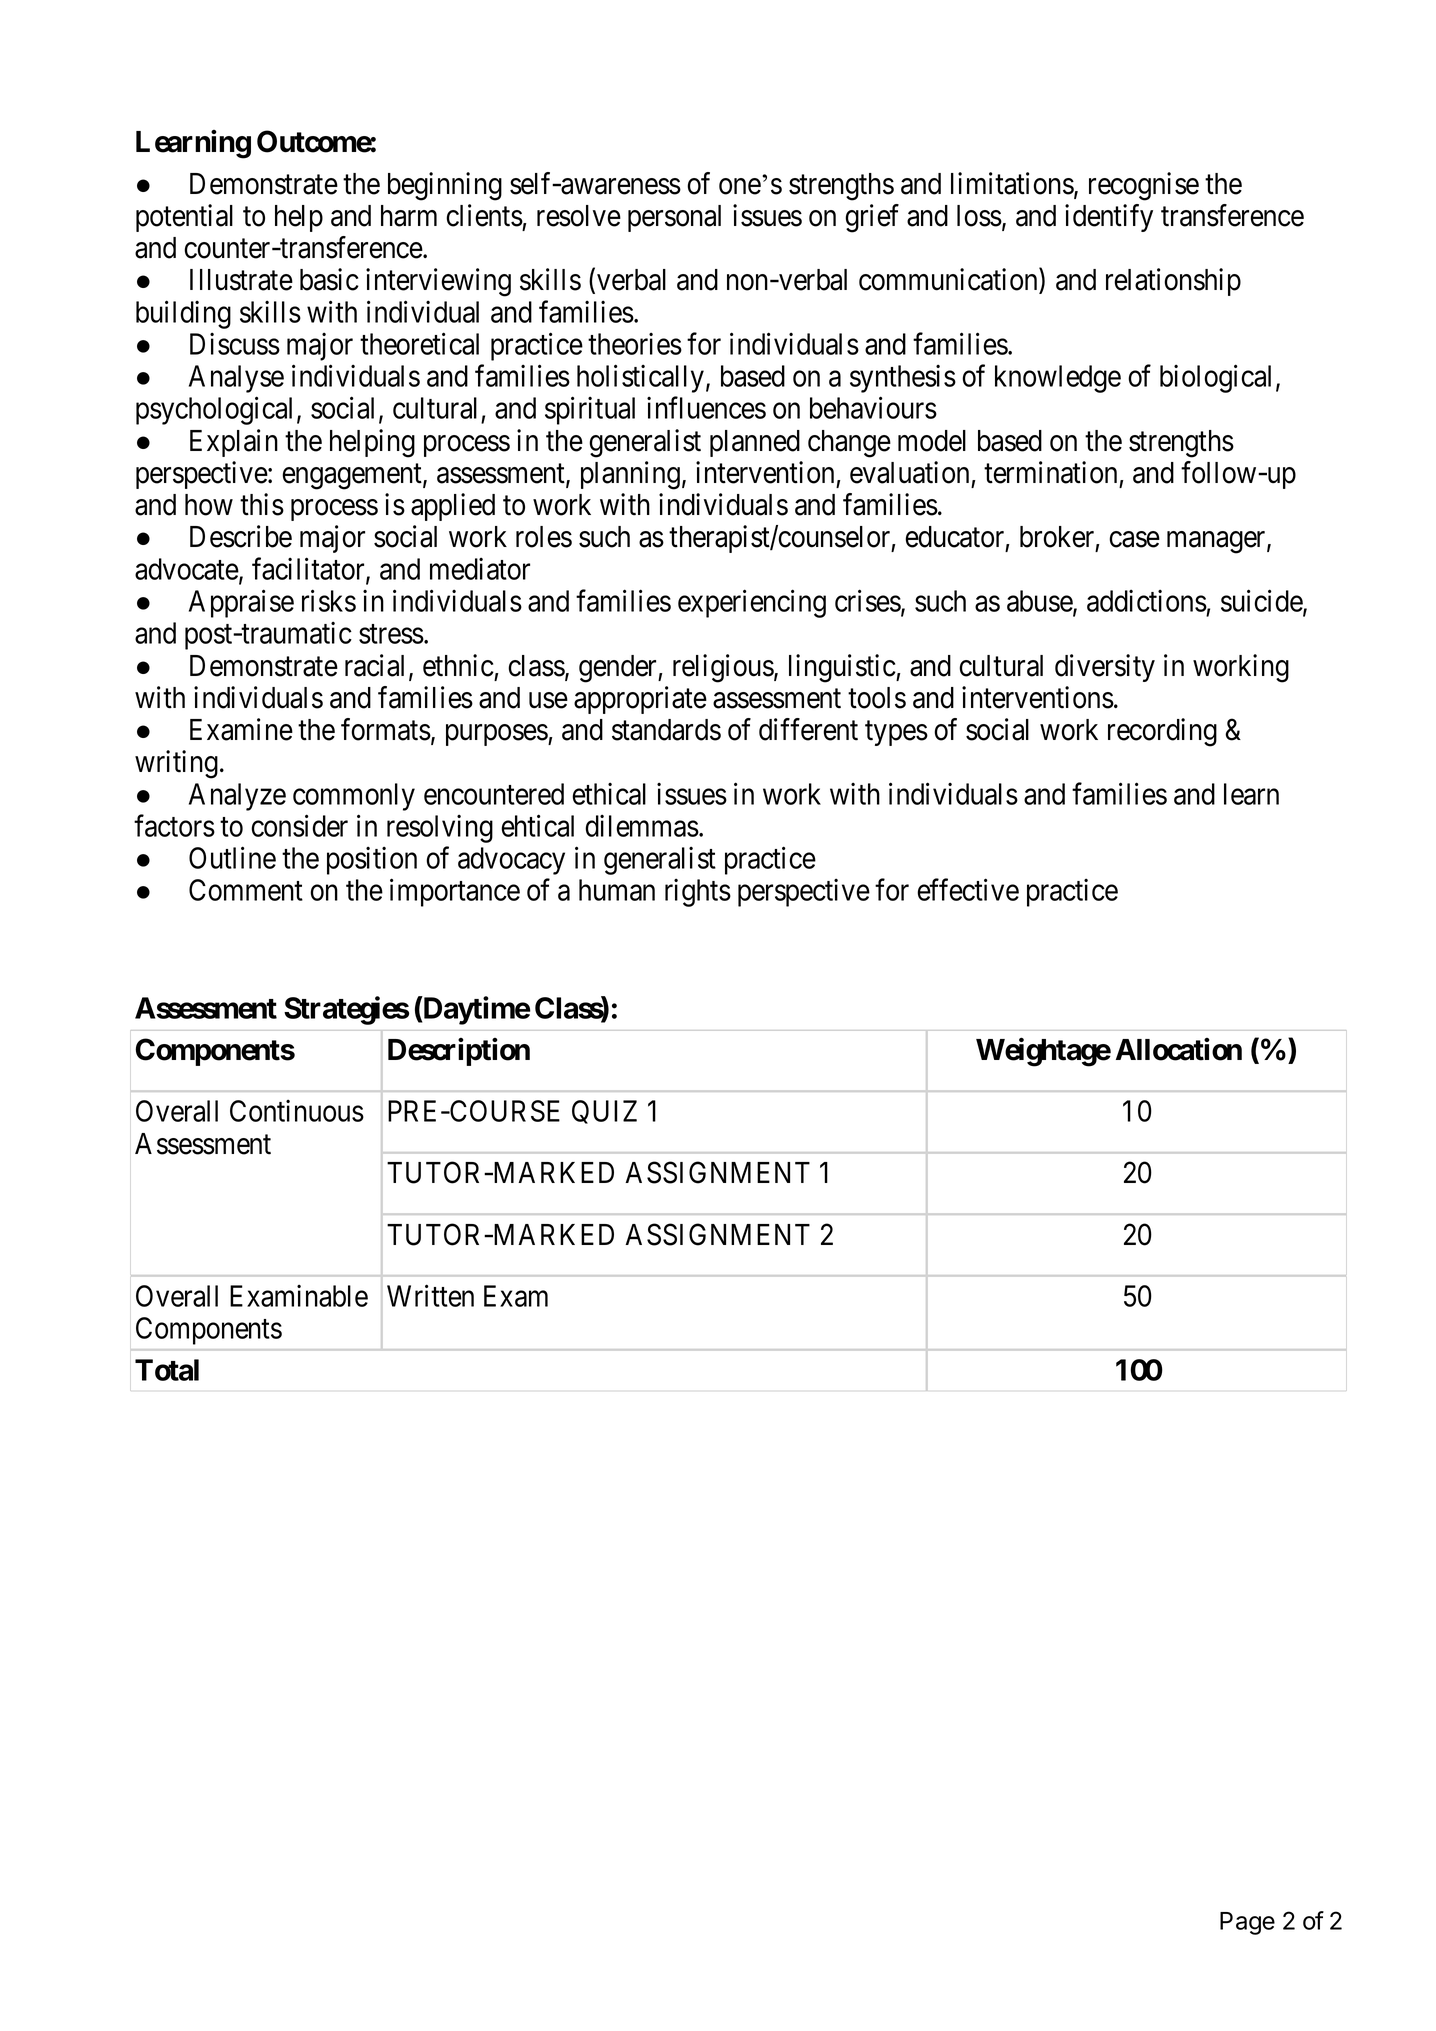 This screenshot has height=2031, width=1436. What do you see at coordinates (329, 279) in the screenshot?
I see `basic` at bounding box center [329, 279].
